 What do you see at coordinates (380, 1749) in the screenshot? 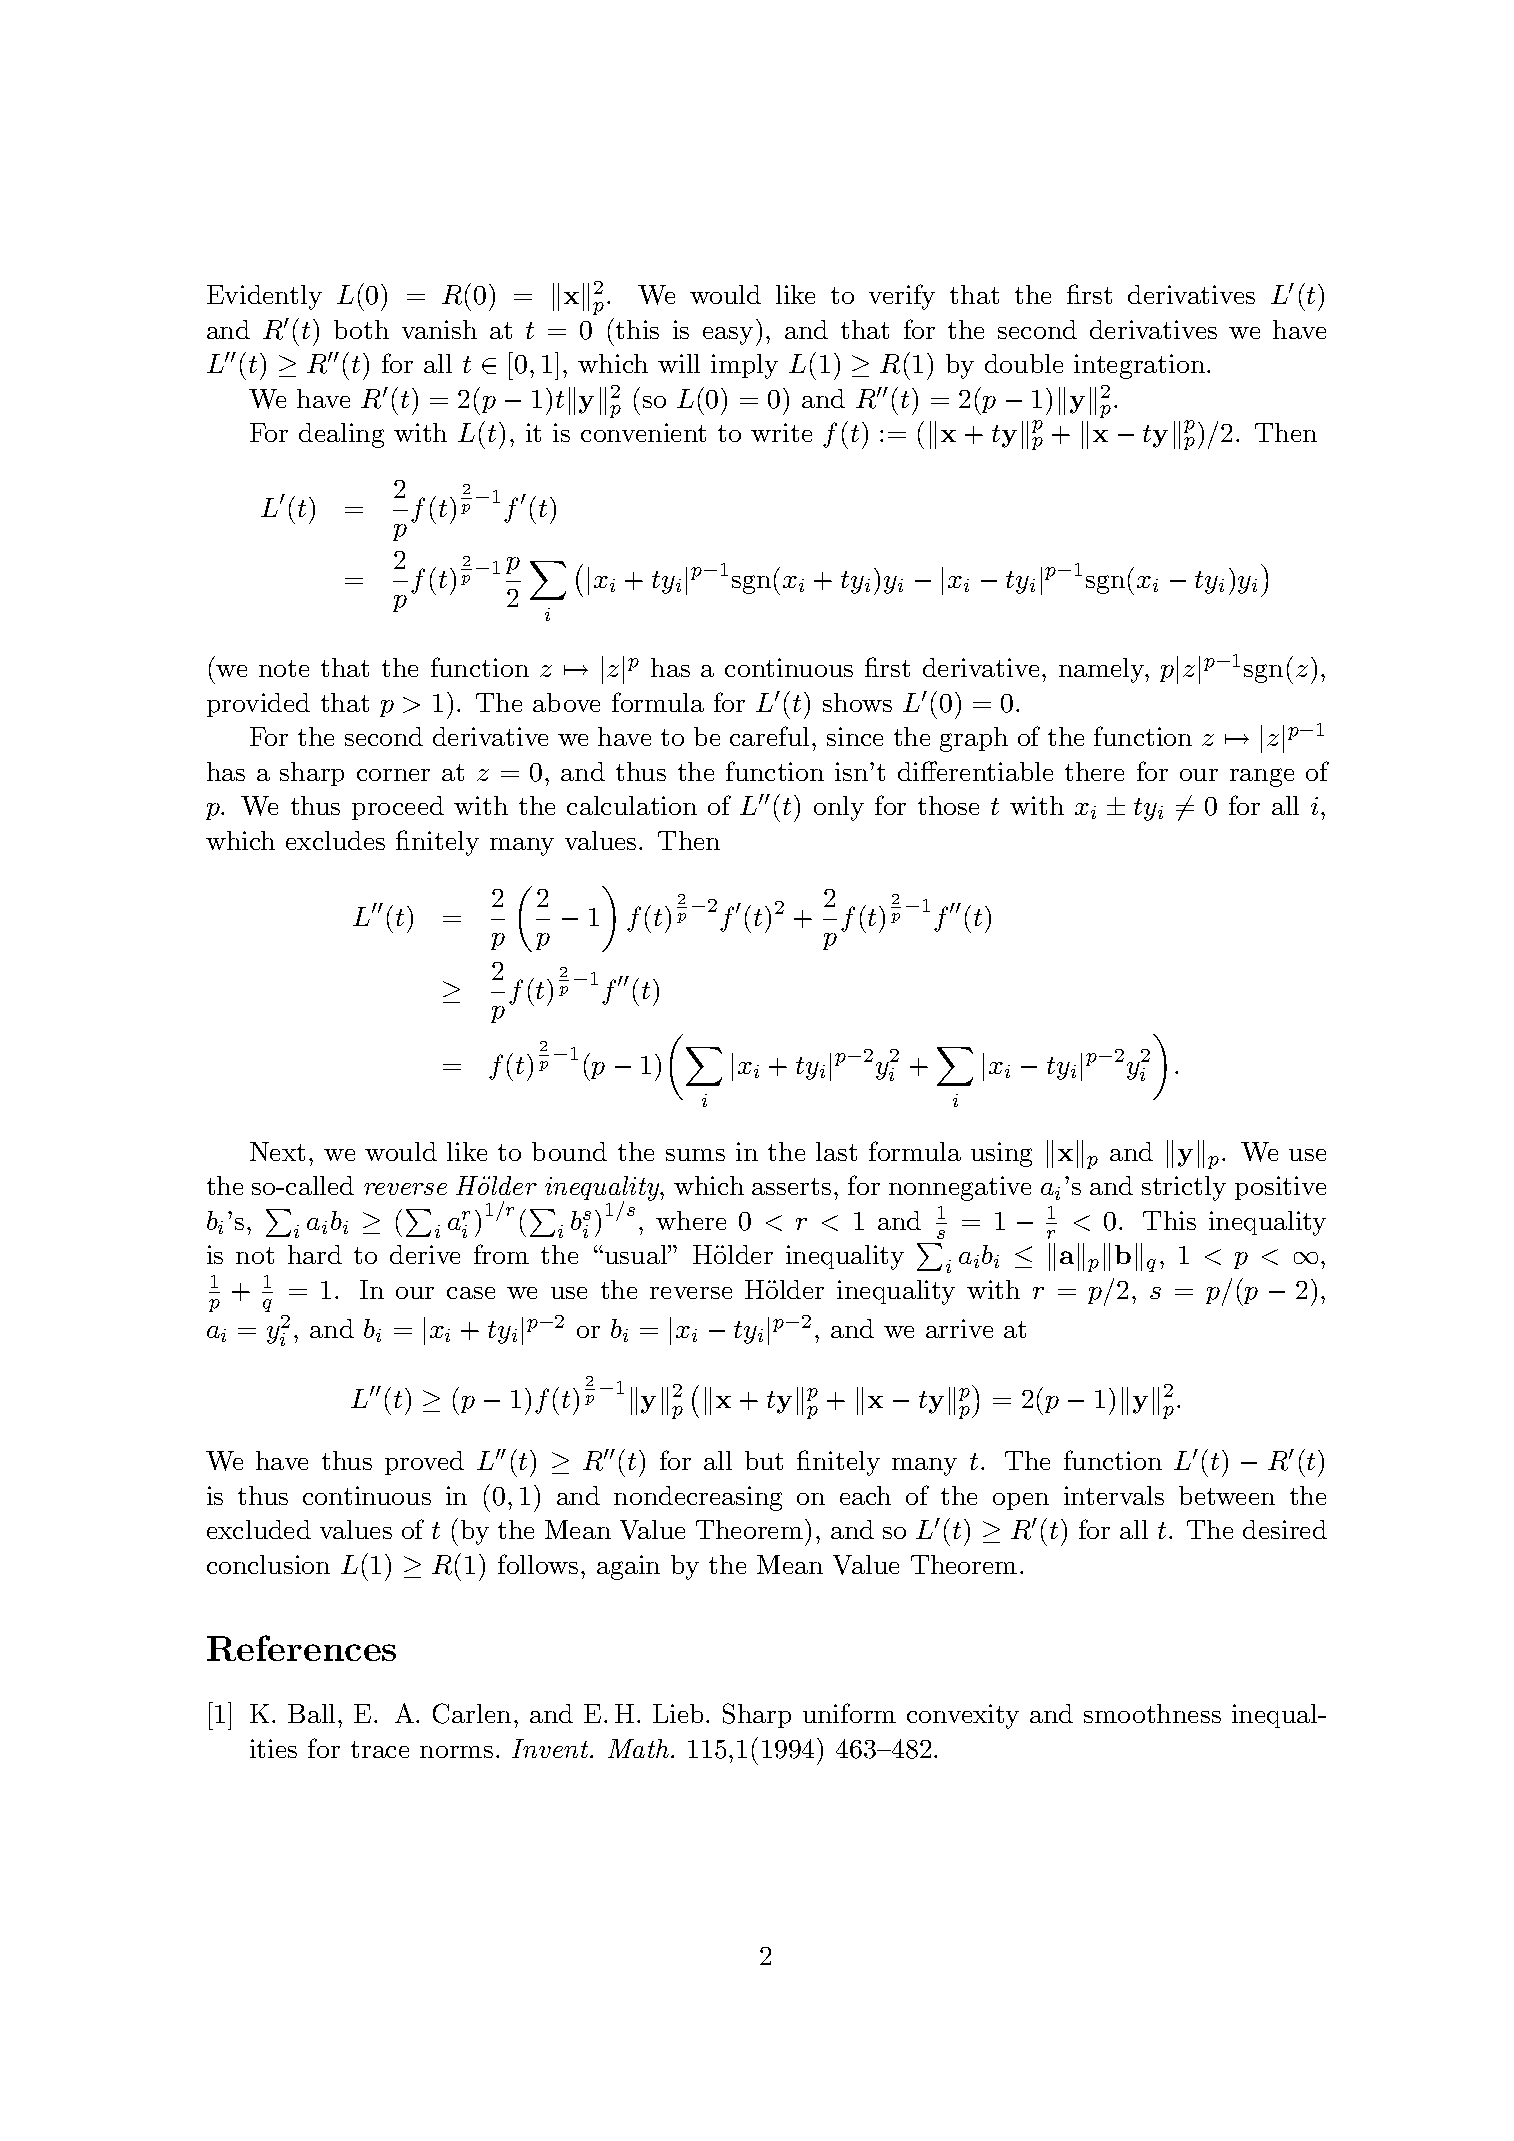
I see `trace` at bounding box center [380, 1749].
